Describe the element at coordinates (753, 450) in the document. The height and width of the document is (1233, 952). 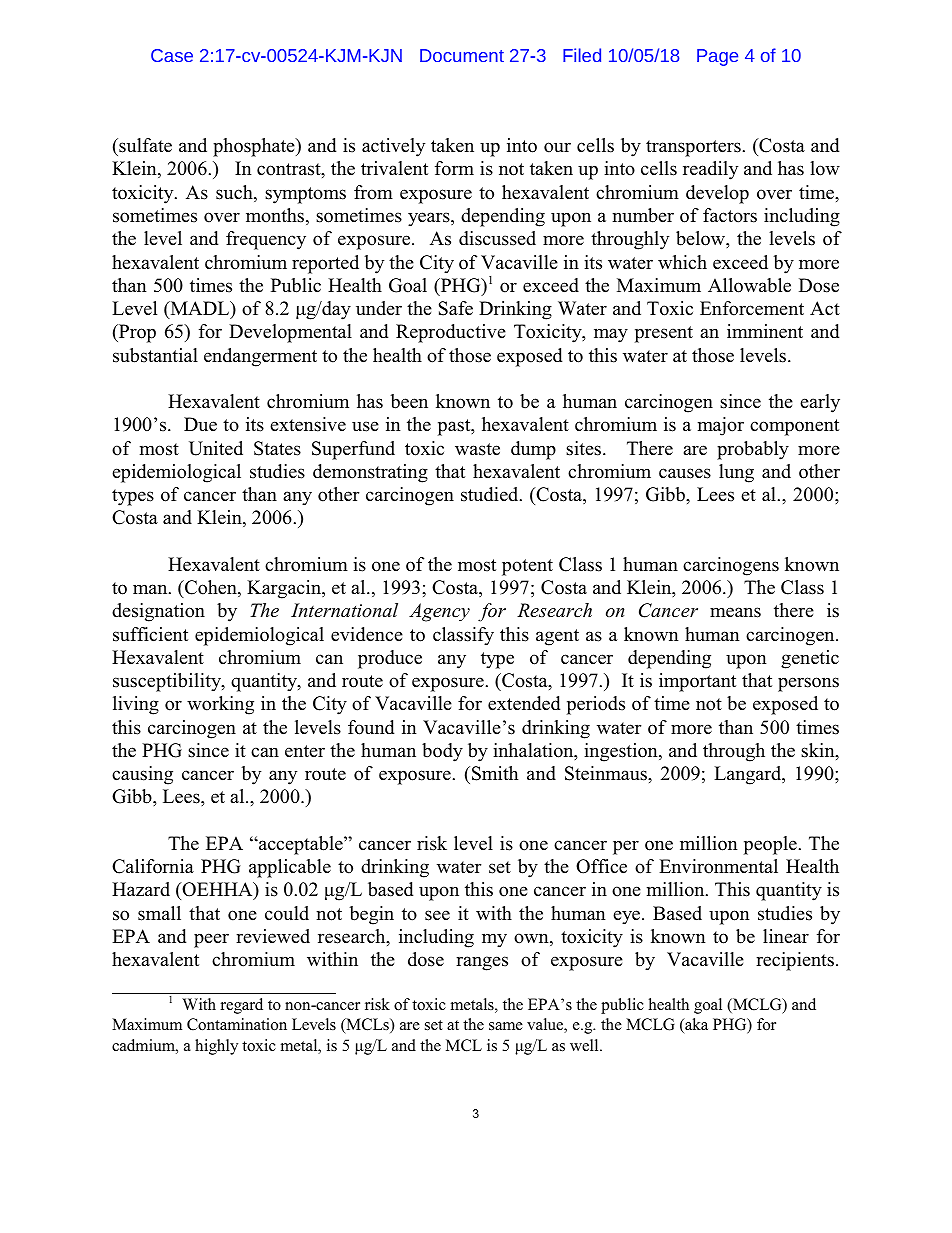
I see `probably` at that location.
